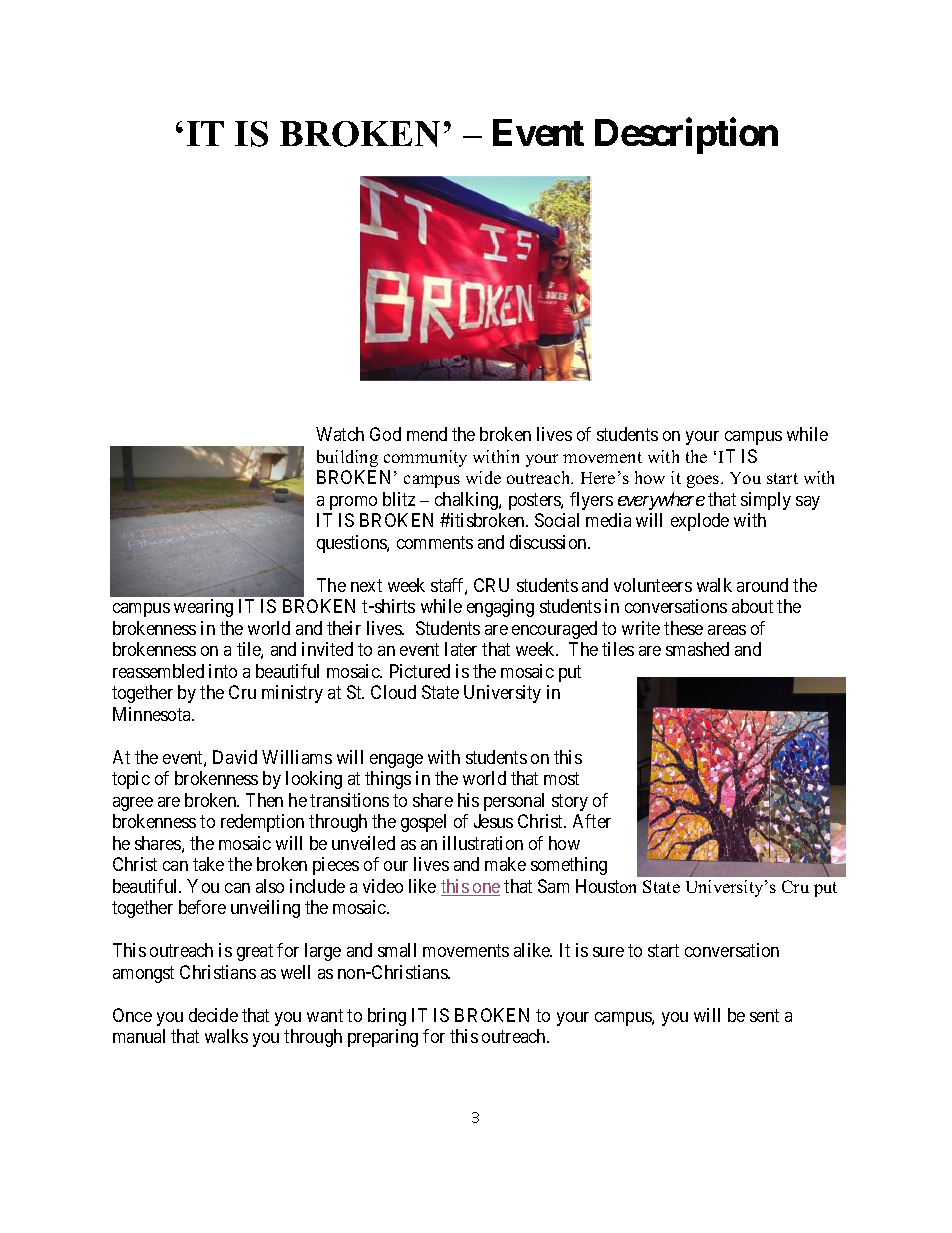 The width and height of the screenshot is (952, 1233). Describe the element at coordinates (686, 136) in the screenshot. I see `Description` at that location.
